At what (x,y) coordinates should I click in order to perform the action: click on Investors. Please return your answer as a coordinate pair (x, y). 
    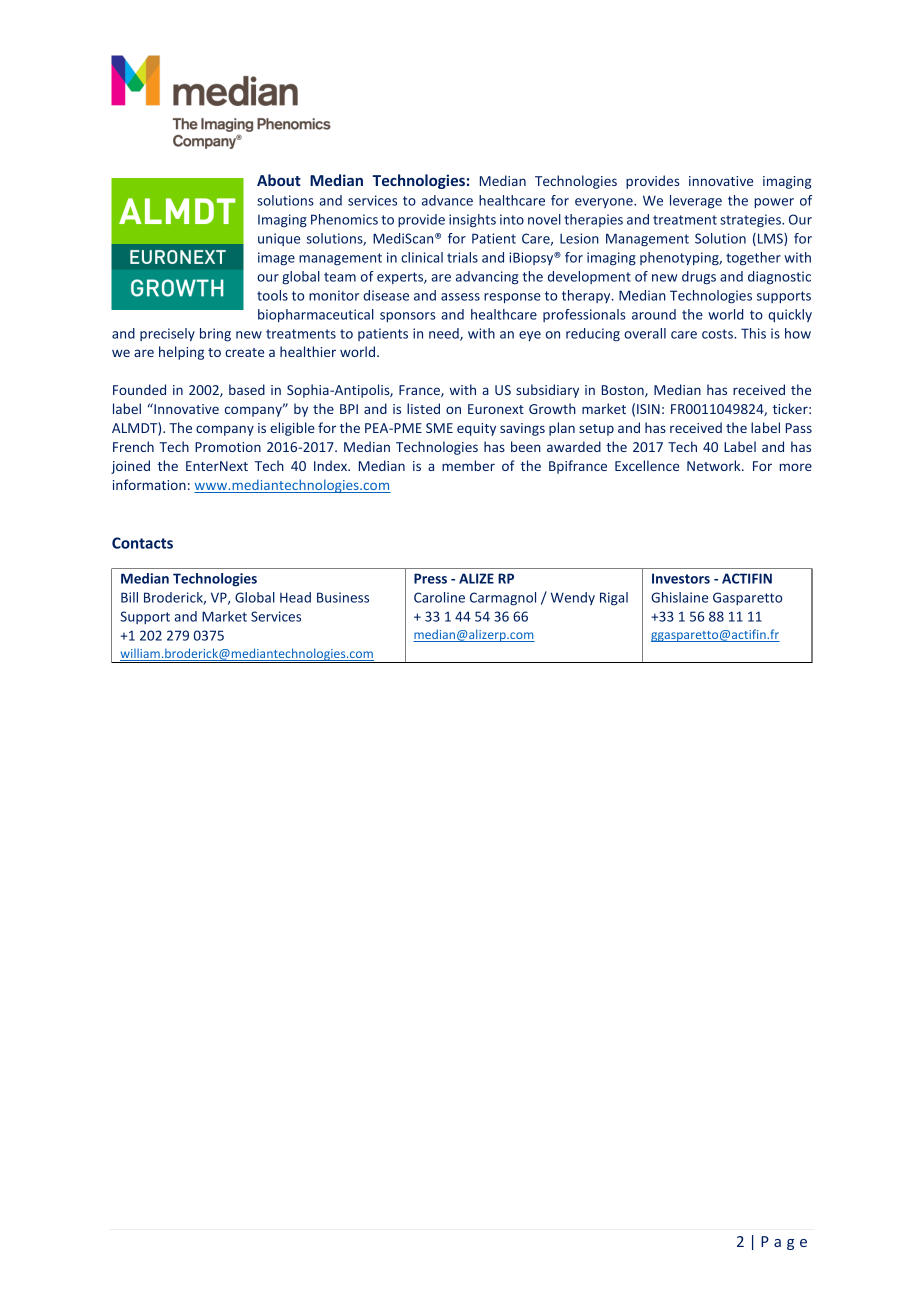
    Looking at the image, I should click on (681, 578).
